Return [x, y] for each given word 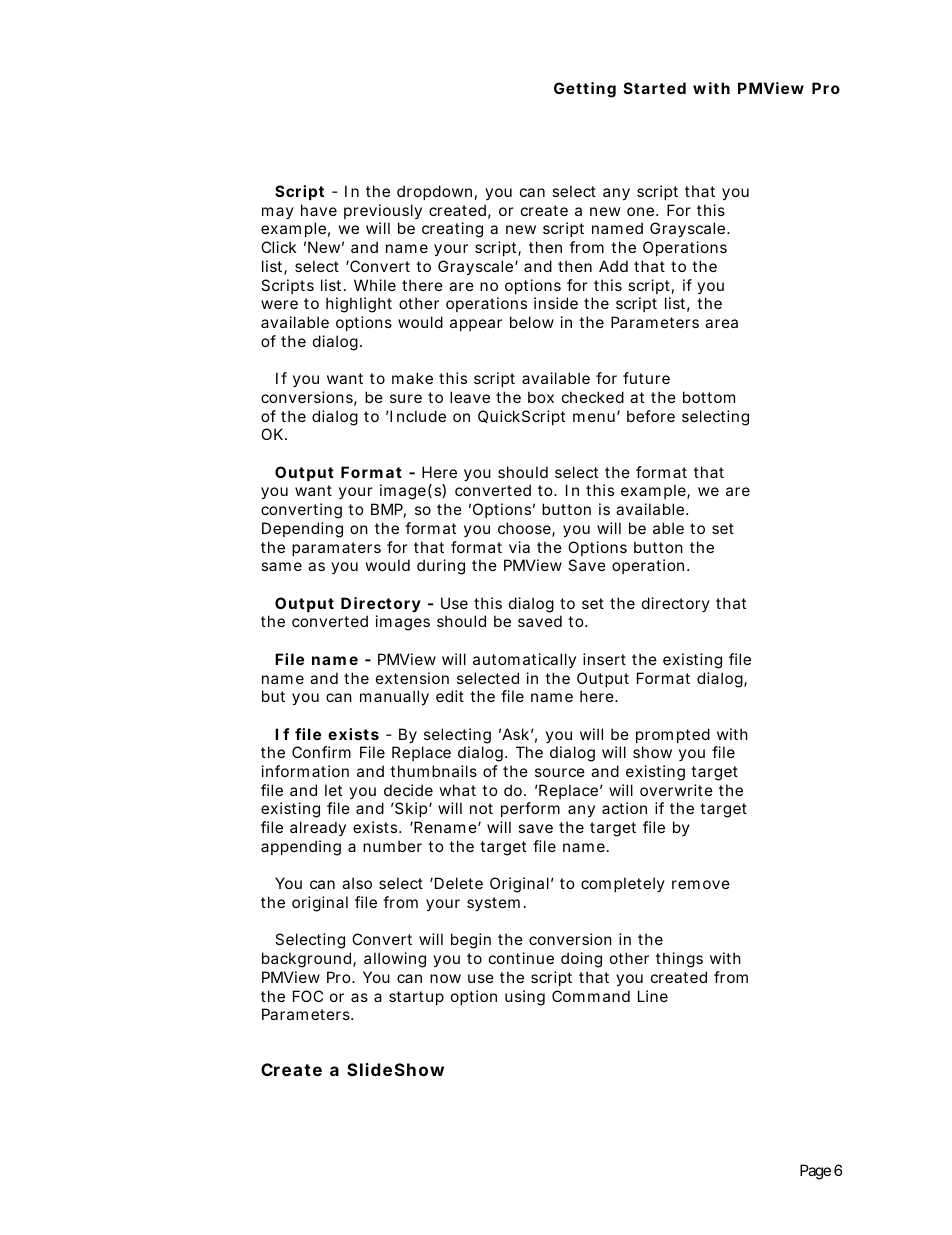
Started [655, 88]
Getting [585, 90]
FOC [308, 996]
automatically [524, 660]
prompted [673, 735]
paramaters [336, 549]
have [319, 210]
